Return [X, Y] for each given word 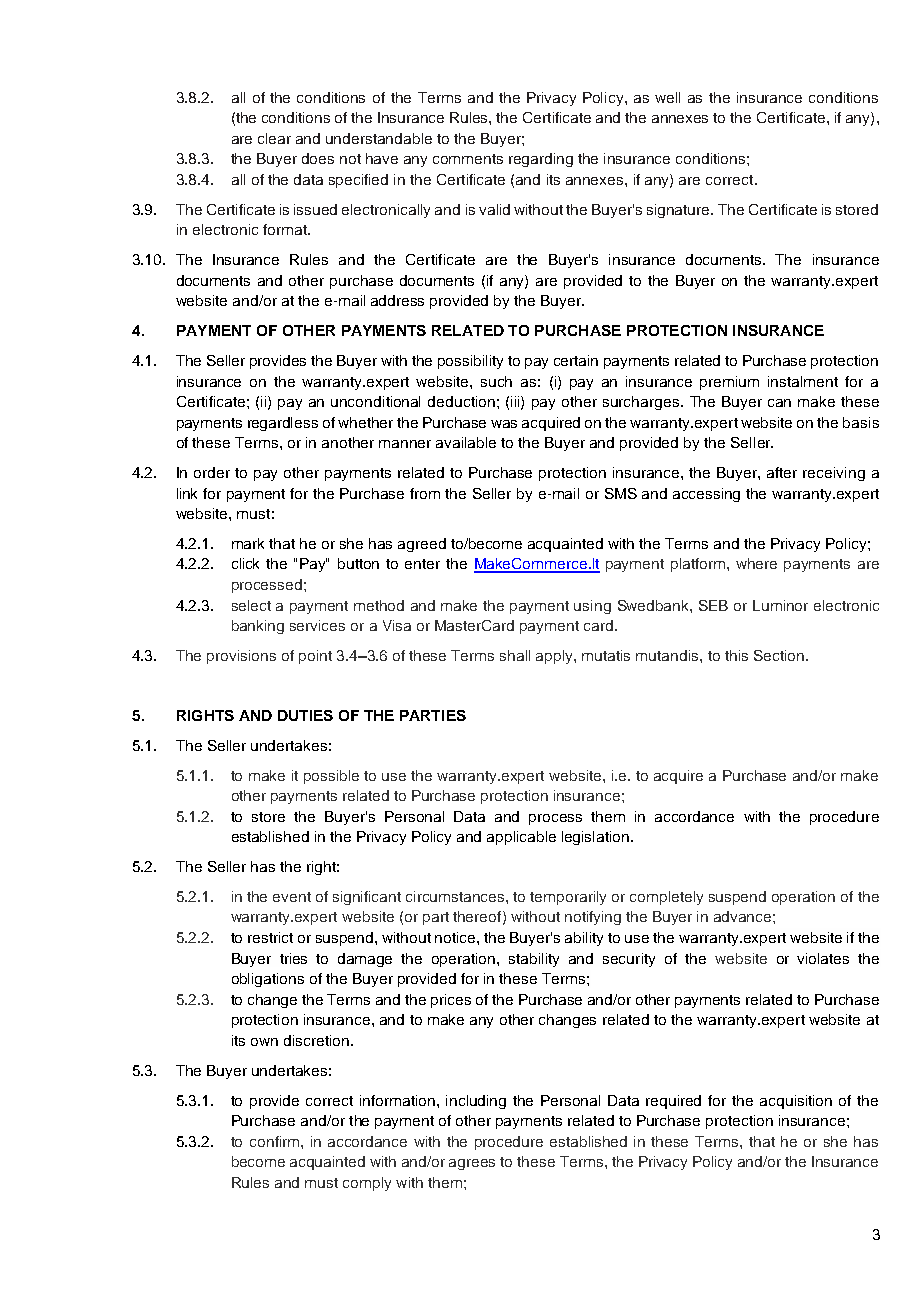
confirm [276, 1141]
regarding [541, 160]
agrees [472, 1164]
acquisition [796, 1102]
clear [274, 138]
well [667, 97]
